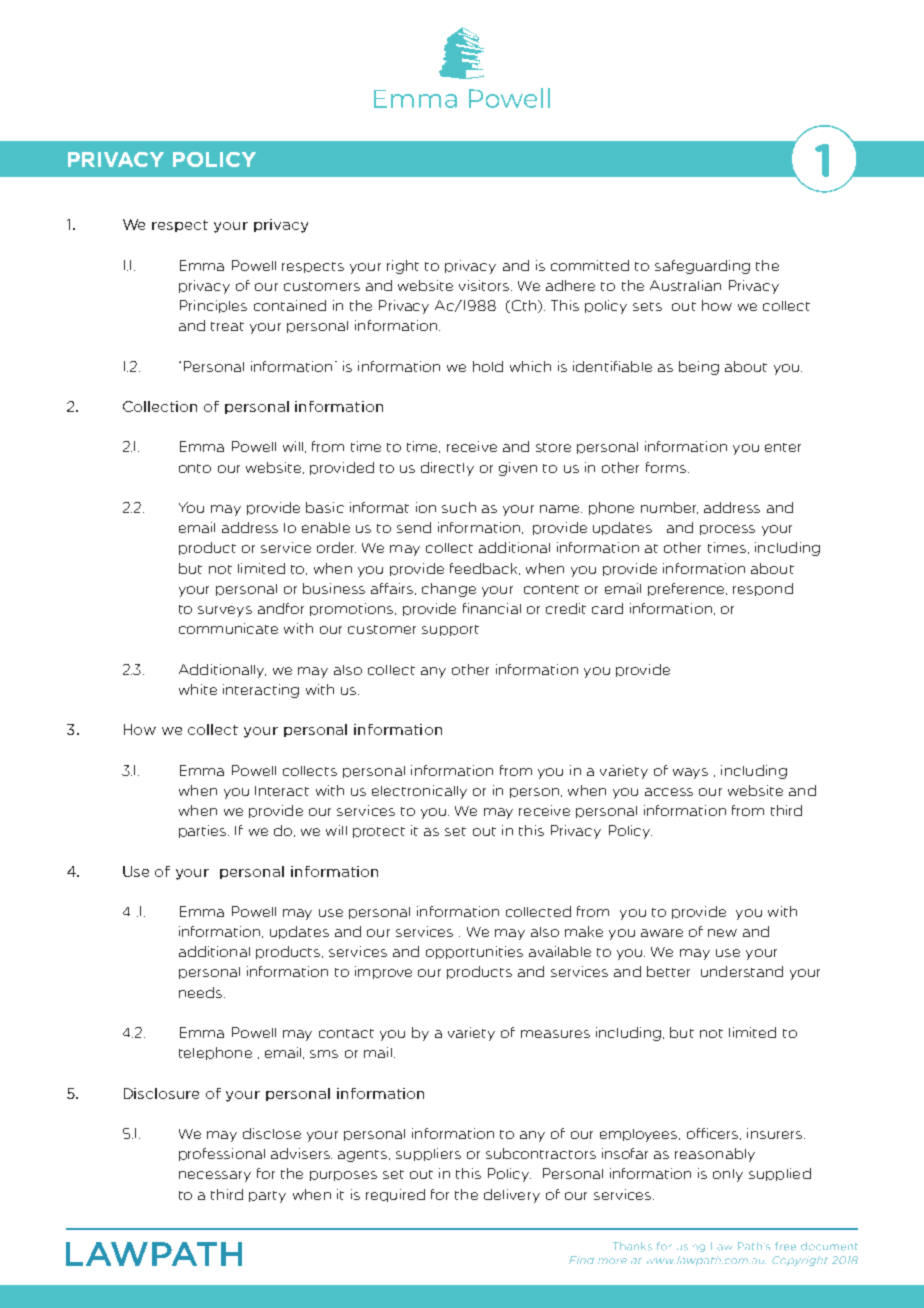  What do you see at coordinates (195, 468) in the document?
I see `onto` at bounding box center [195, 468].
